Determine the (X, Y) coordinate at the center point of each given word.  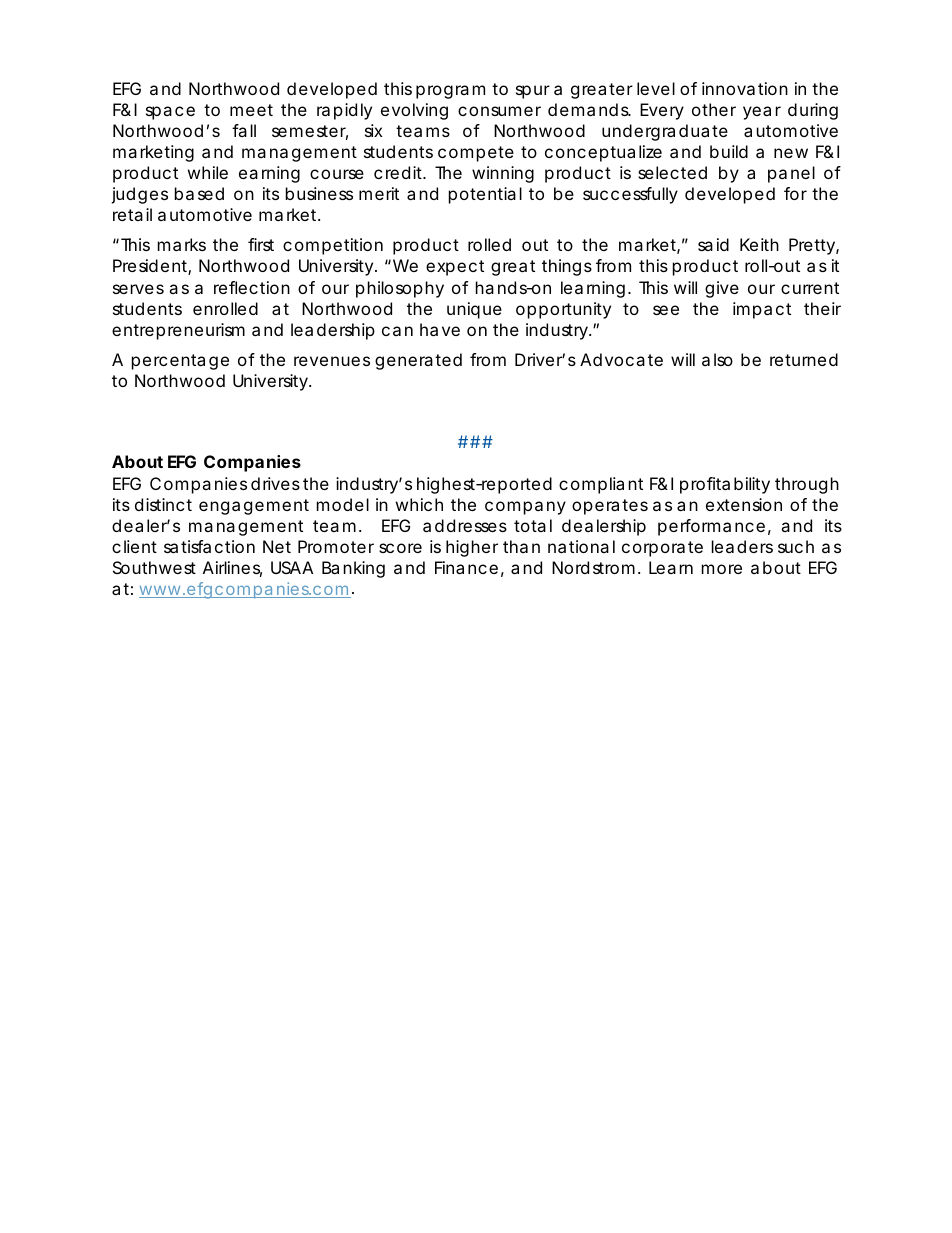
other (714, 109)
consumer (499, 111)
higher (472, 548)
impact (762, 310)
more (722, 569)
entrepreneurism (178, 331)
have (440, 329)
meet (251, 110)
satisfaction (209, 546)
